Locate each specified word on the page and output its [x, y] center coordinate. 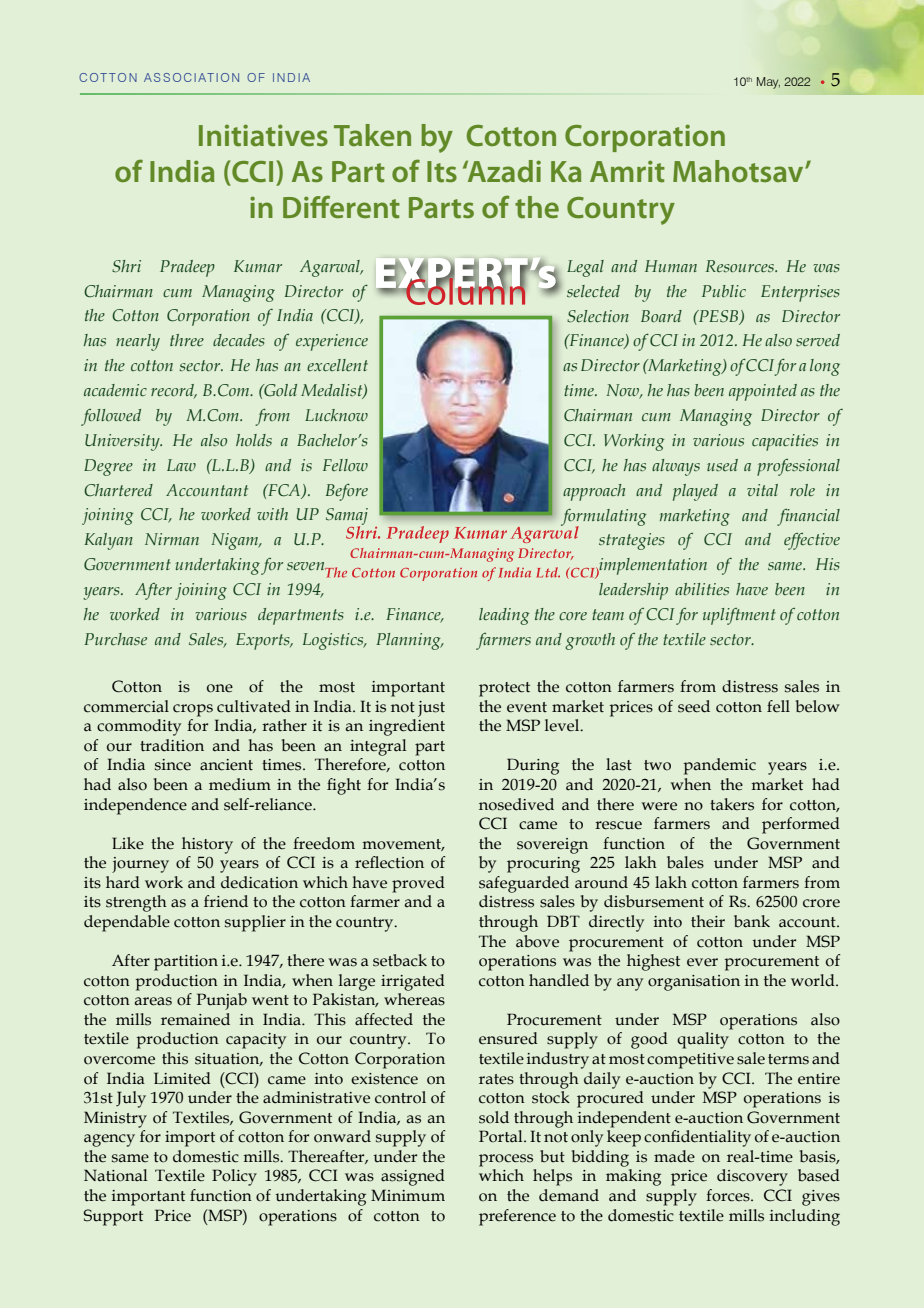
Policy [234, 1177]
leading [504, 616]
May [768, 83]
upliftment [739, 616]
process [506, 1160]
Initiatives [263, 135]
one [220, 688]
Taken [372, 135]
